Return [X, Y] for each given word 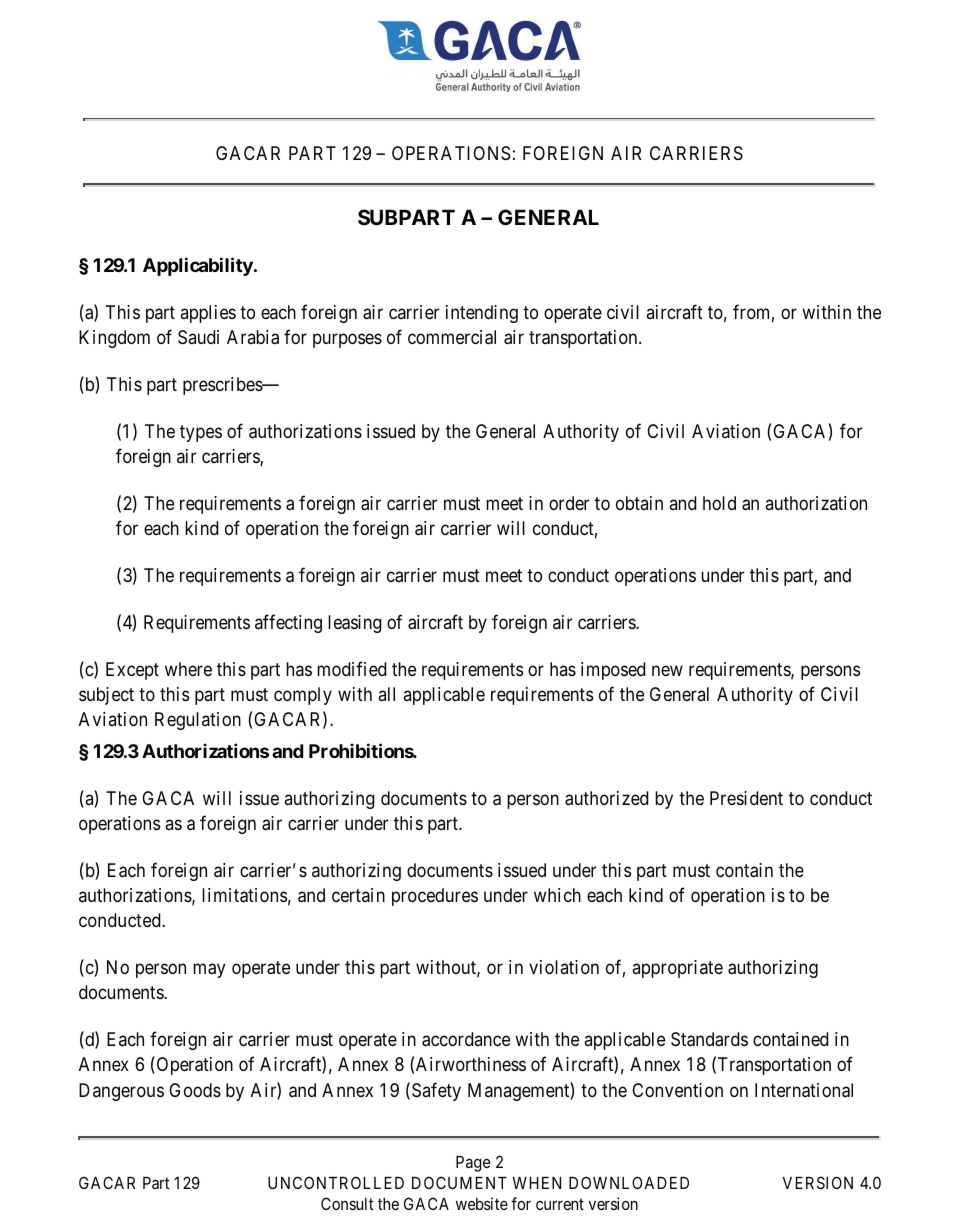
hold [719, 503]
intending [482, 314]
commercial [452, 337]
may [209, 971]
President [746, 798]
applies [208, 314]
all [387, 694]
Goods [195, 1090]
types [201, 433]
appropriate [678, 969]
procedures [435, 897]
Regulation [198, 721]
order [569, 503]
